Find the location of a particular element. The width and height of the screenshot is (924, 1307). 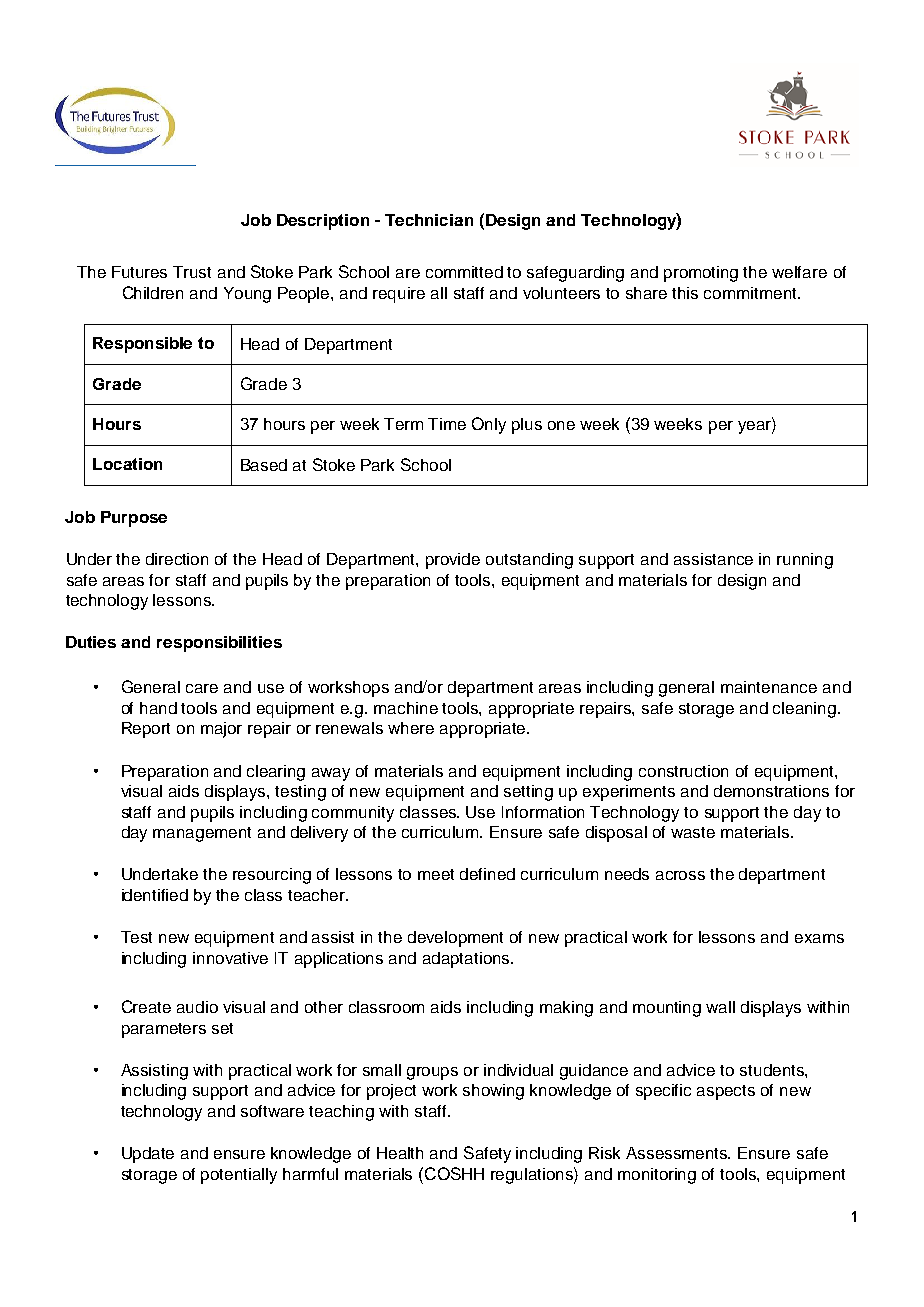

Time is located at coordinates (447, 424).
